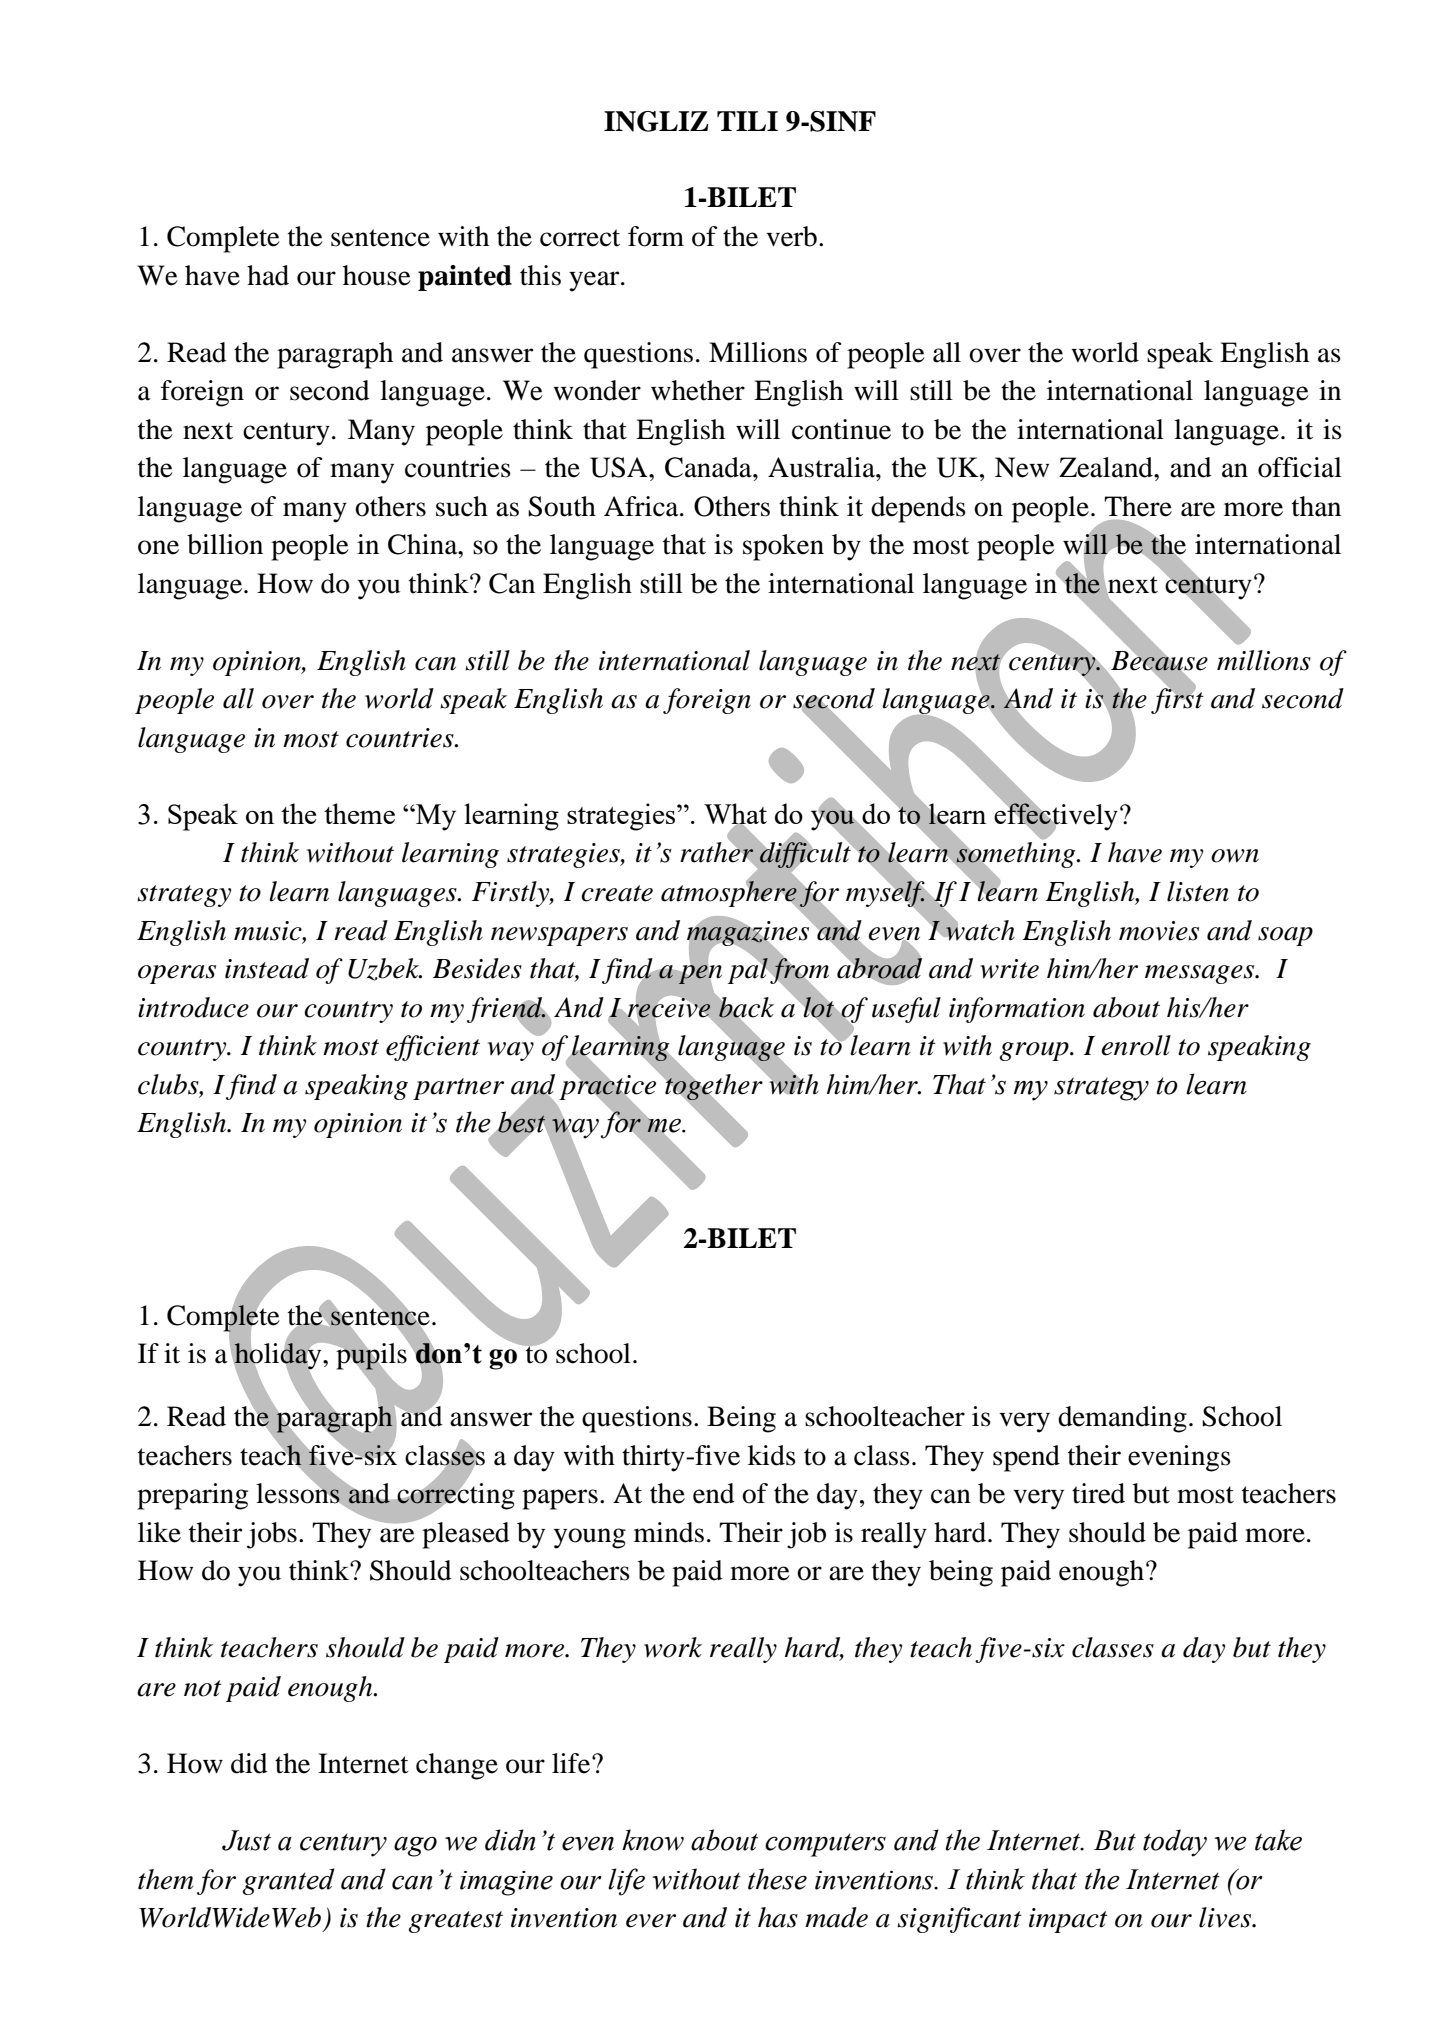 This screenshot has height=2044, width=1446. I want to click on own, so click(1235, 856).
